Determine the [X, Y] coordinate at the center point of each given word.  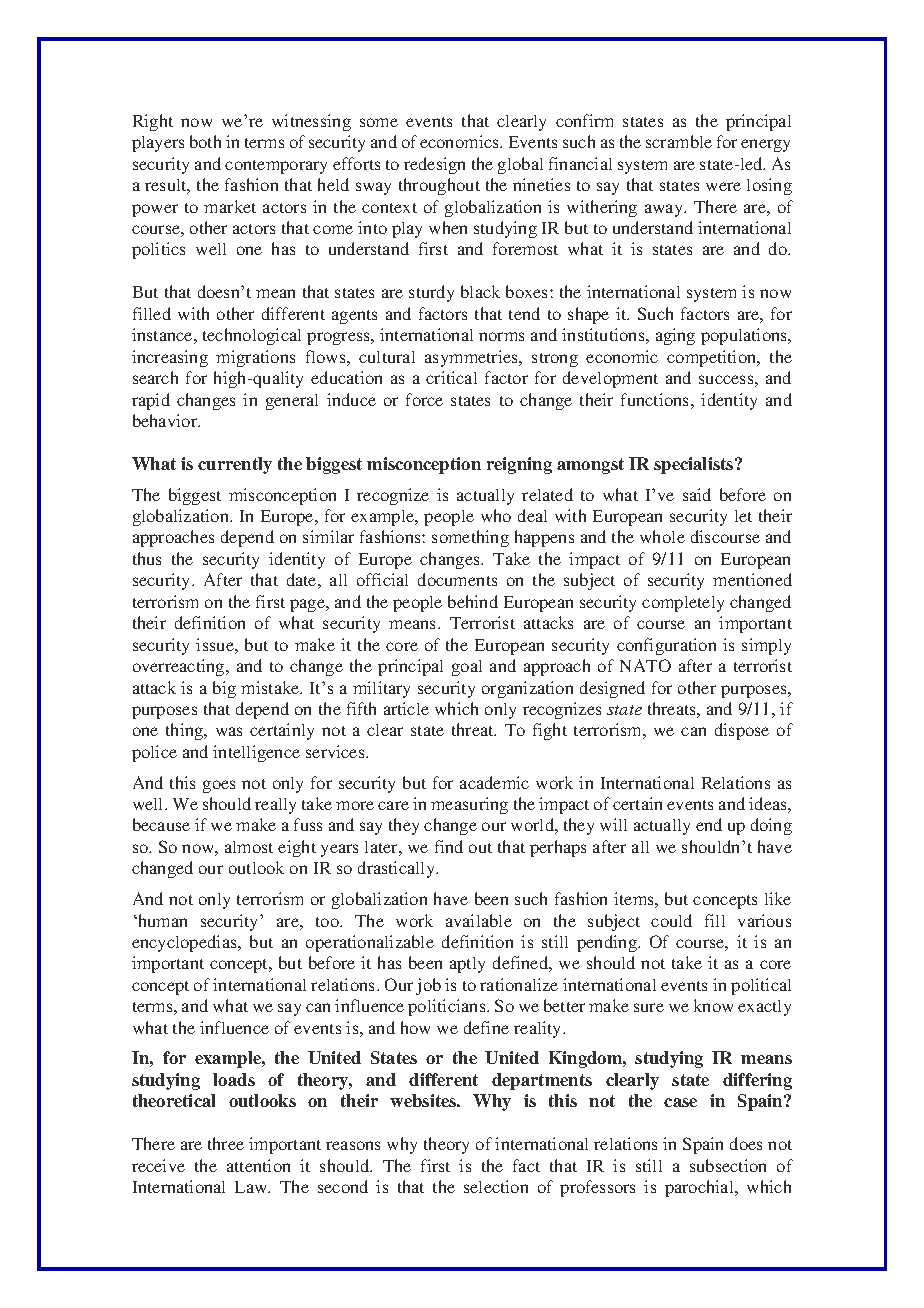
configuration [666, 646]
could [671, 920]
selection [496, 1186]
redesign [434, 165]
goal [467, 668]
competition [713, 358]
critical [451, 377]
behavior [166, 420]
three [226, 1143]
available [479, 920]
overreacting [180, 667]
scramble [679, 141]
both [205, 141]
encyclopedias [185, 943]
